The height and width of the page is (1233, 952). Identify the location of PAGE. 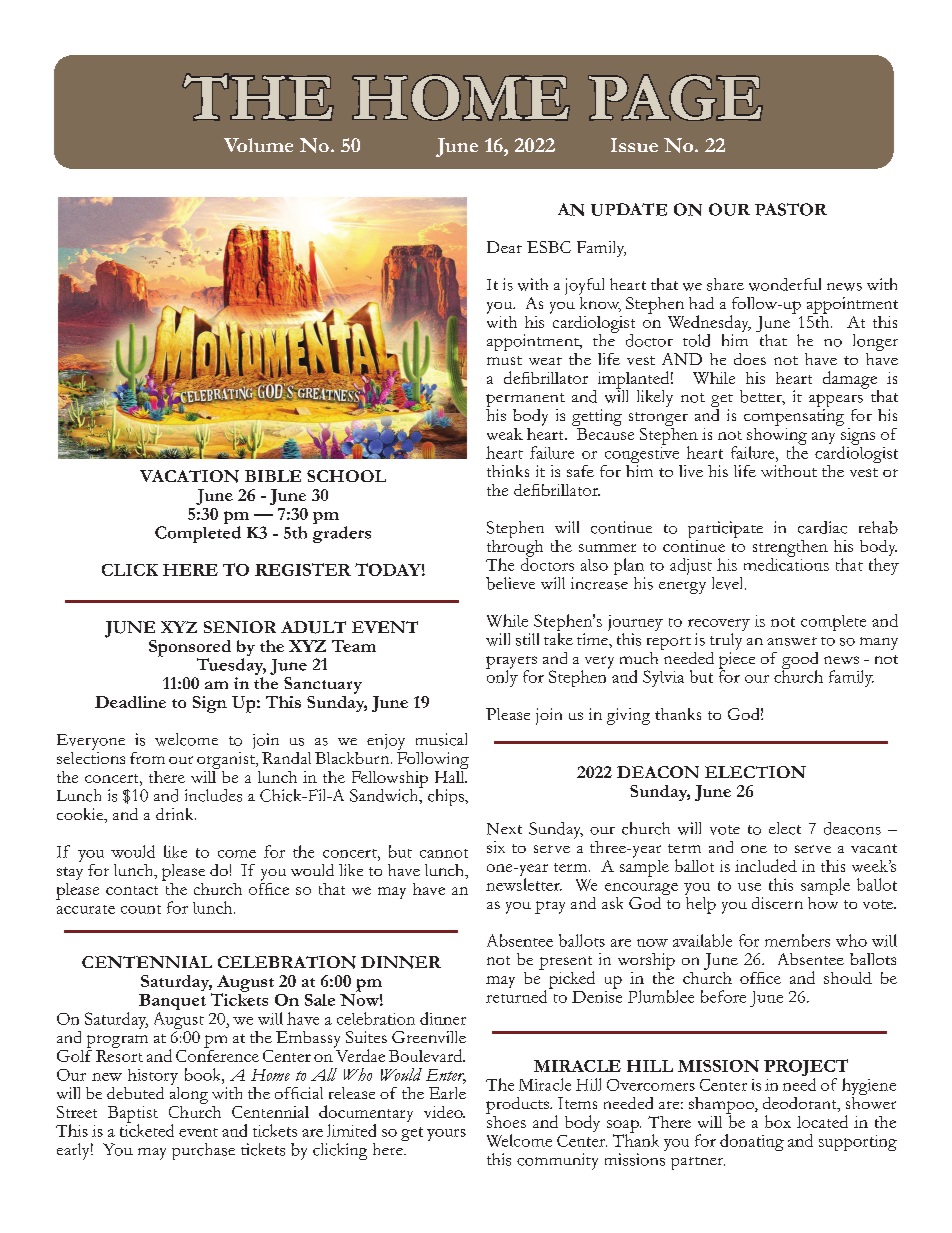
(675, 97).
